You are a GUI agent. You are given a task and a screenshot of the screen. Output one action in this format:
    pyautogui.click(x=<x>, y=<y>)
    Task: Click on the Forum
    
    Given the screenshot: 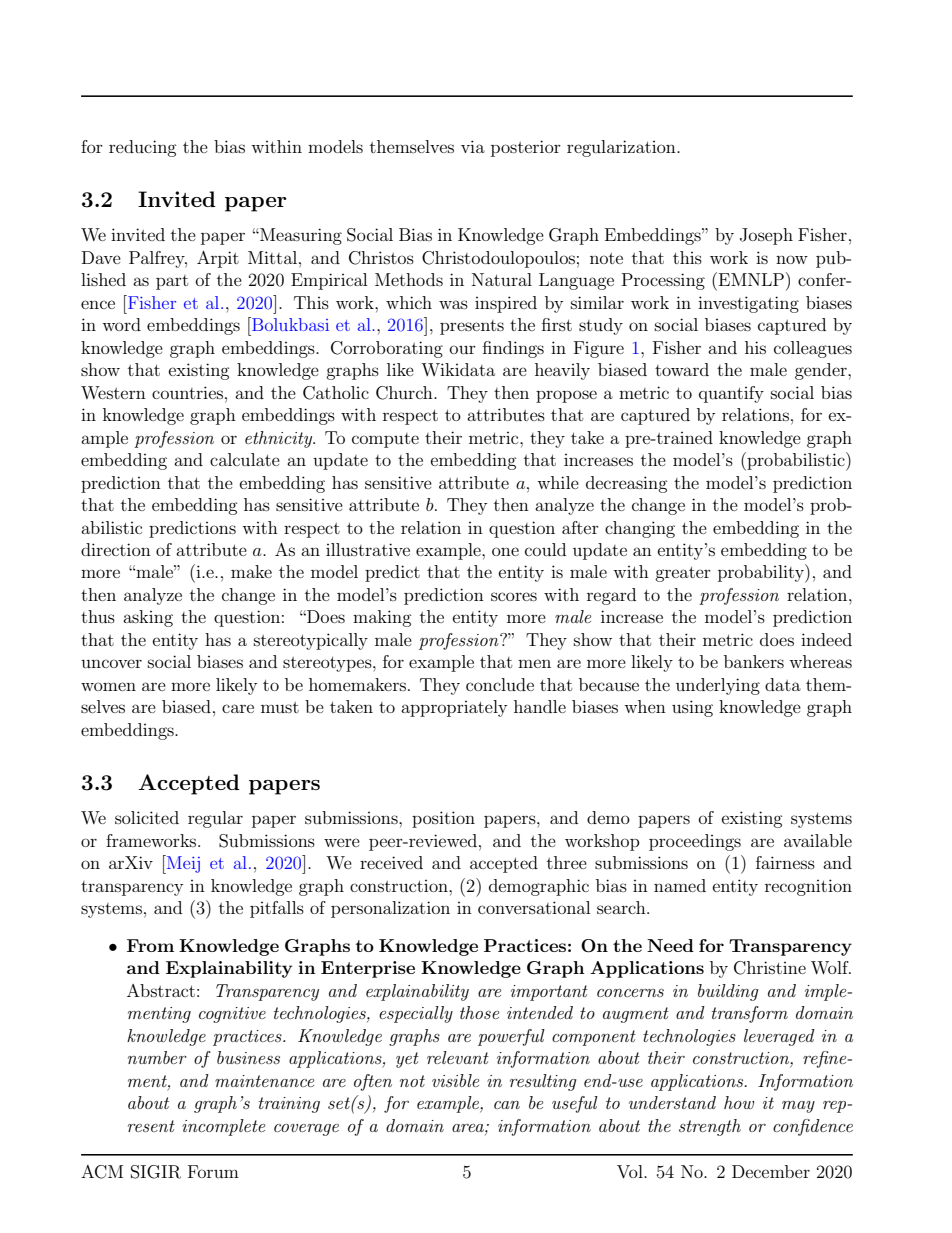 What is the action you would take?
    pyautogui.click(x=213, y=1171)
